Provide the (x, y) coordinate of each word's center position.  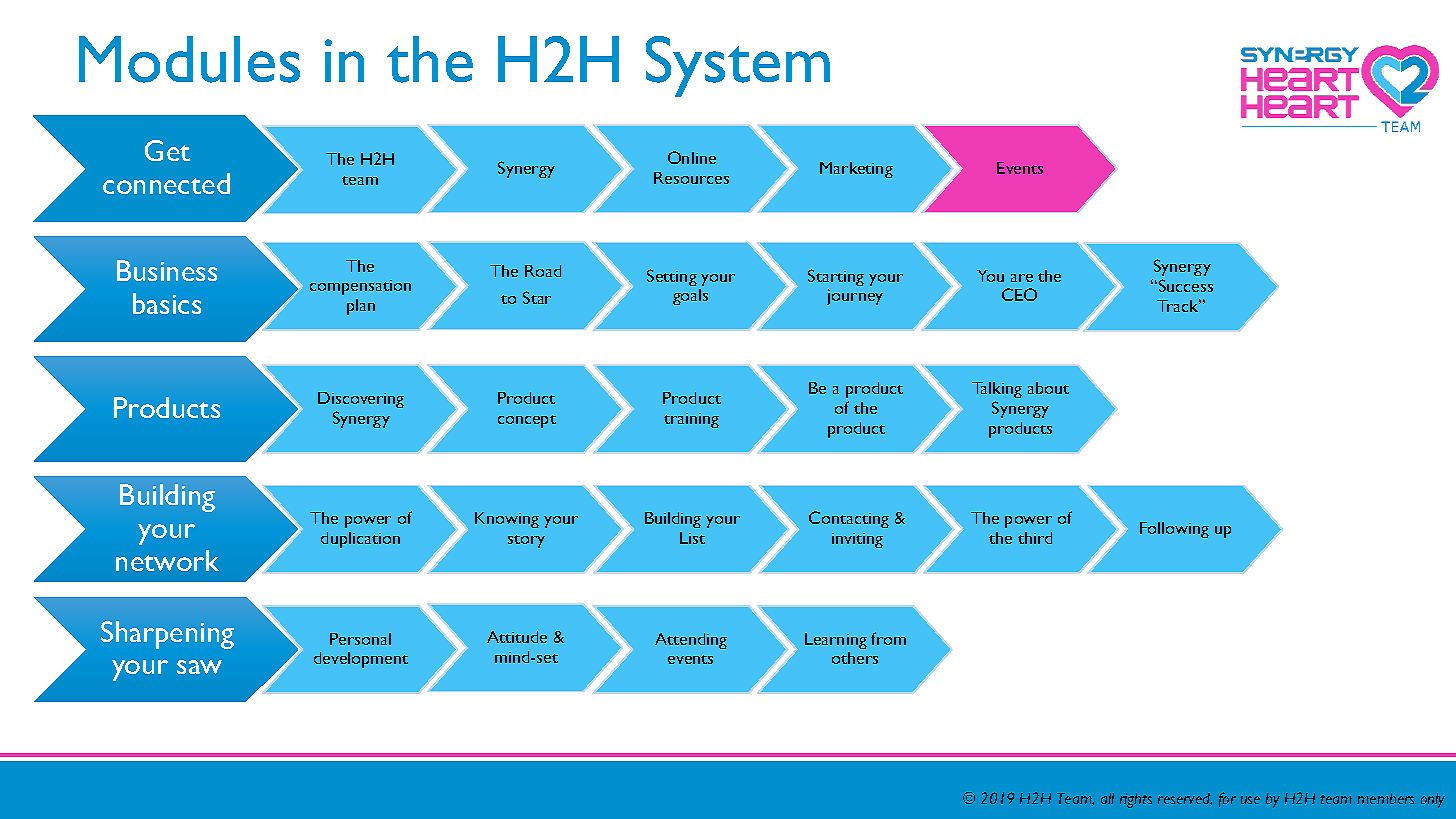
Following (1174, 530)
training (691, 420)
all (1107, 798)
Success (1184, 285)
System (738, 66)
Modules (189, 59)
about (1048, 388)
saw (199, 667)
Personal (360, 639)
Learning (836, 641)
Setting (672, 277)
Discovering (361, 400)
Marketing (856, 170)
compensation (360, 287)
